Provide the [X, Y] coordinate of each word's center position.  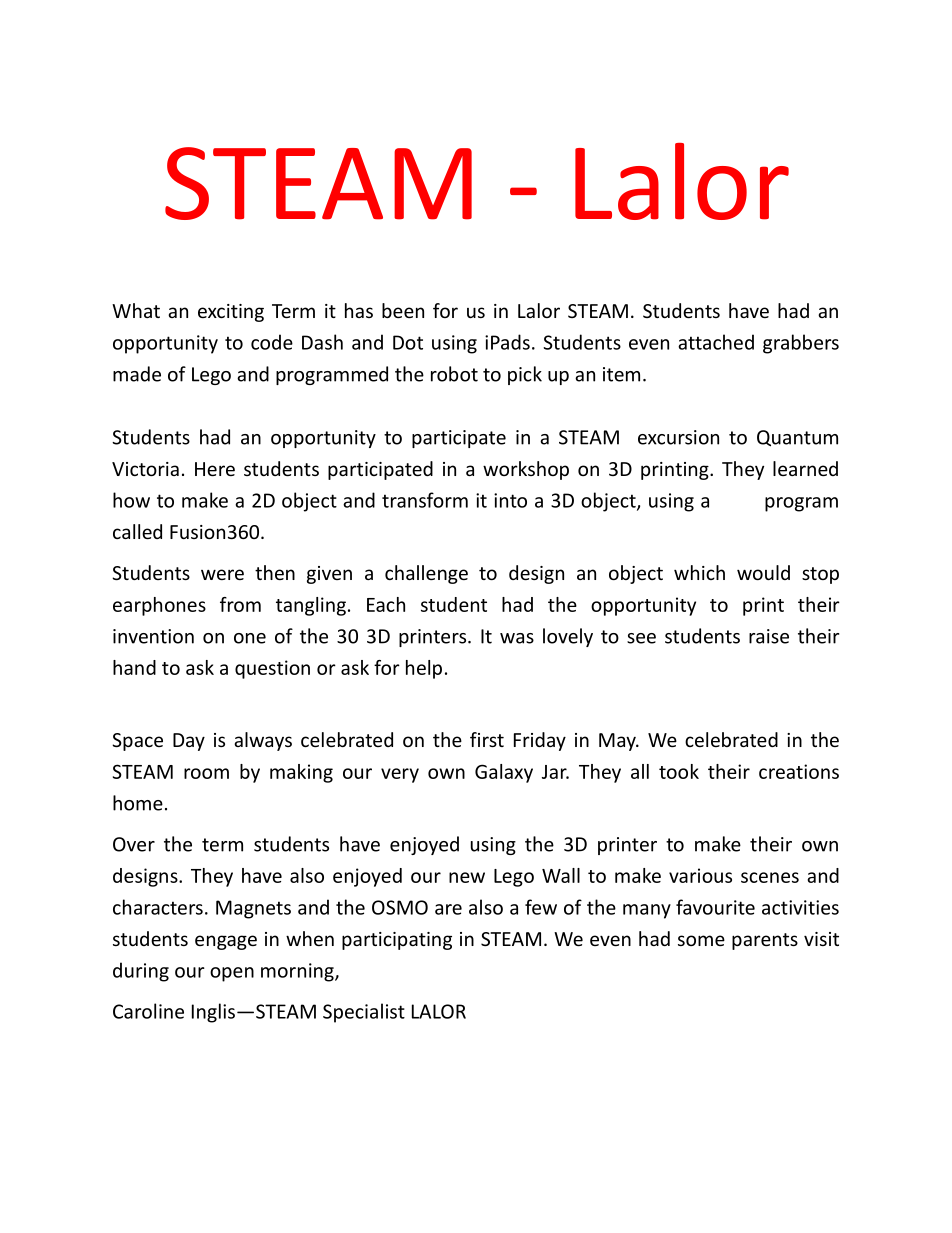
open [232, 974]
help [424, 669]
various [700, 875]
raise [769, 636]
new [467, 877]
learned [805, 468]
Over [134, 844]
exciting [231, 313]
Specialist [364, 1013]
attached [716, 342]
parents [765, 941]
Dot [408, 342]
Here [215, 469]
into [510, 500]
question [272, 669]
